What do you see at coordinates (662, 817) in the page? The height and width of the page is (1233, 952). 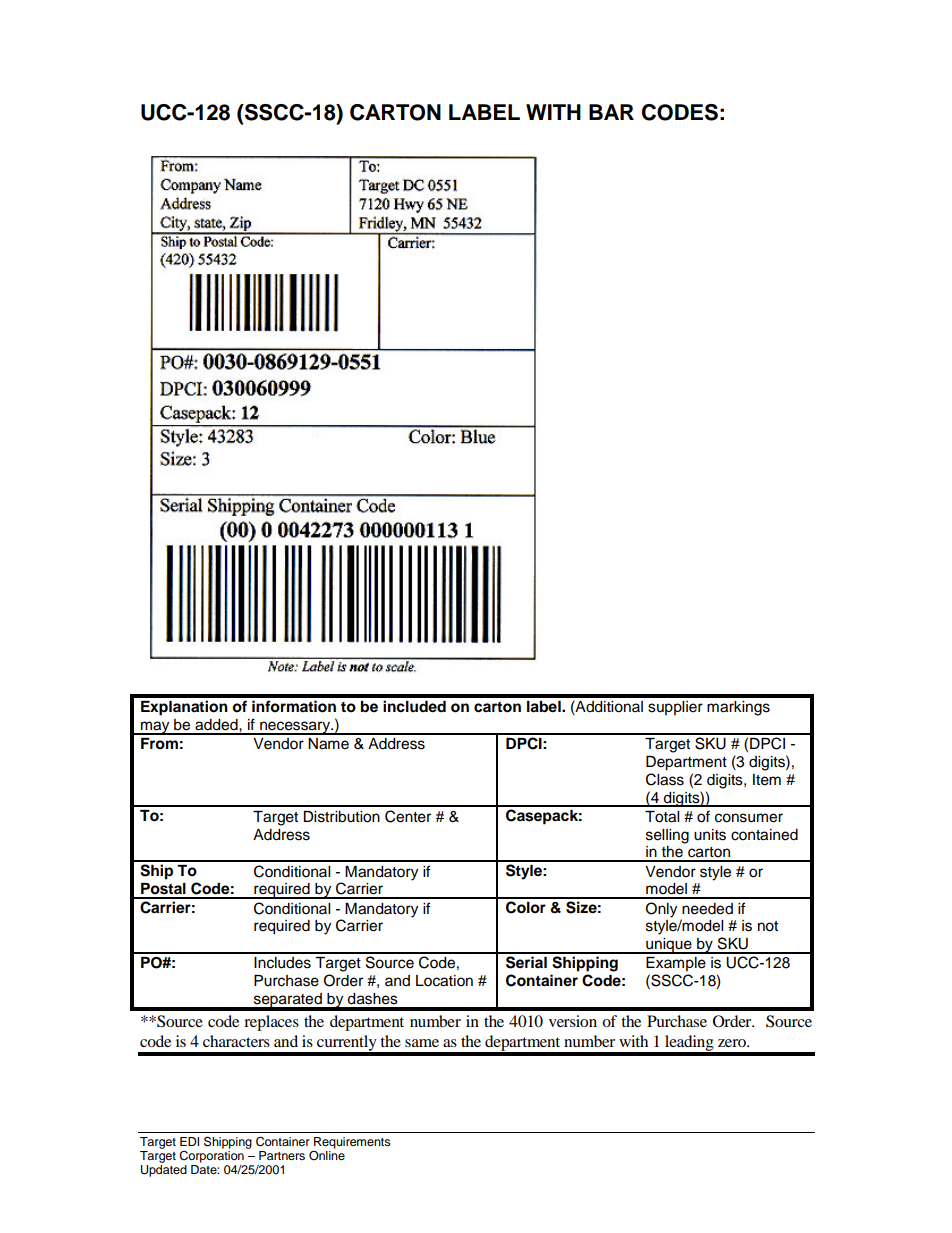 I see `Total` at bounding box center [662, 817].
